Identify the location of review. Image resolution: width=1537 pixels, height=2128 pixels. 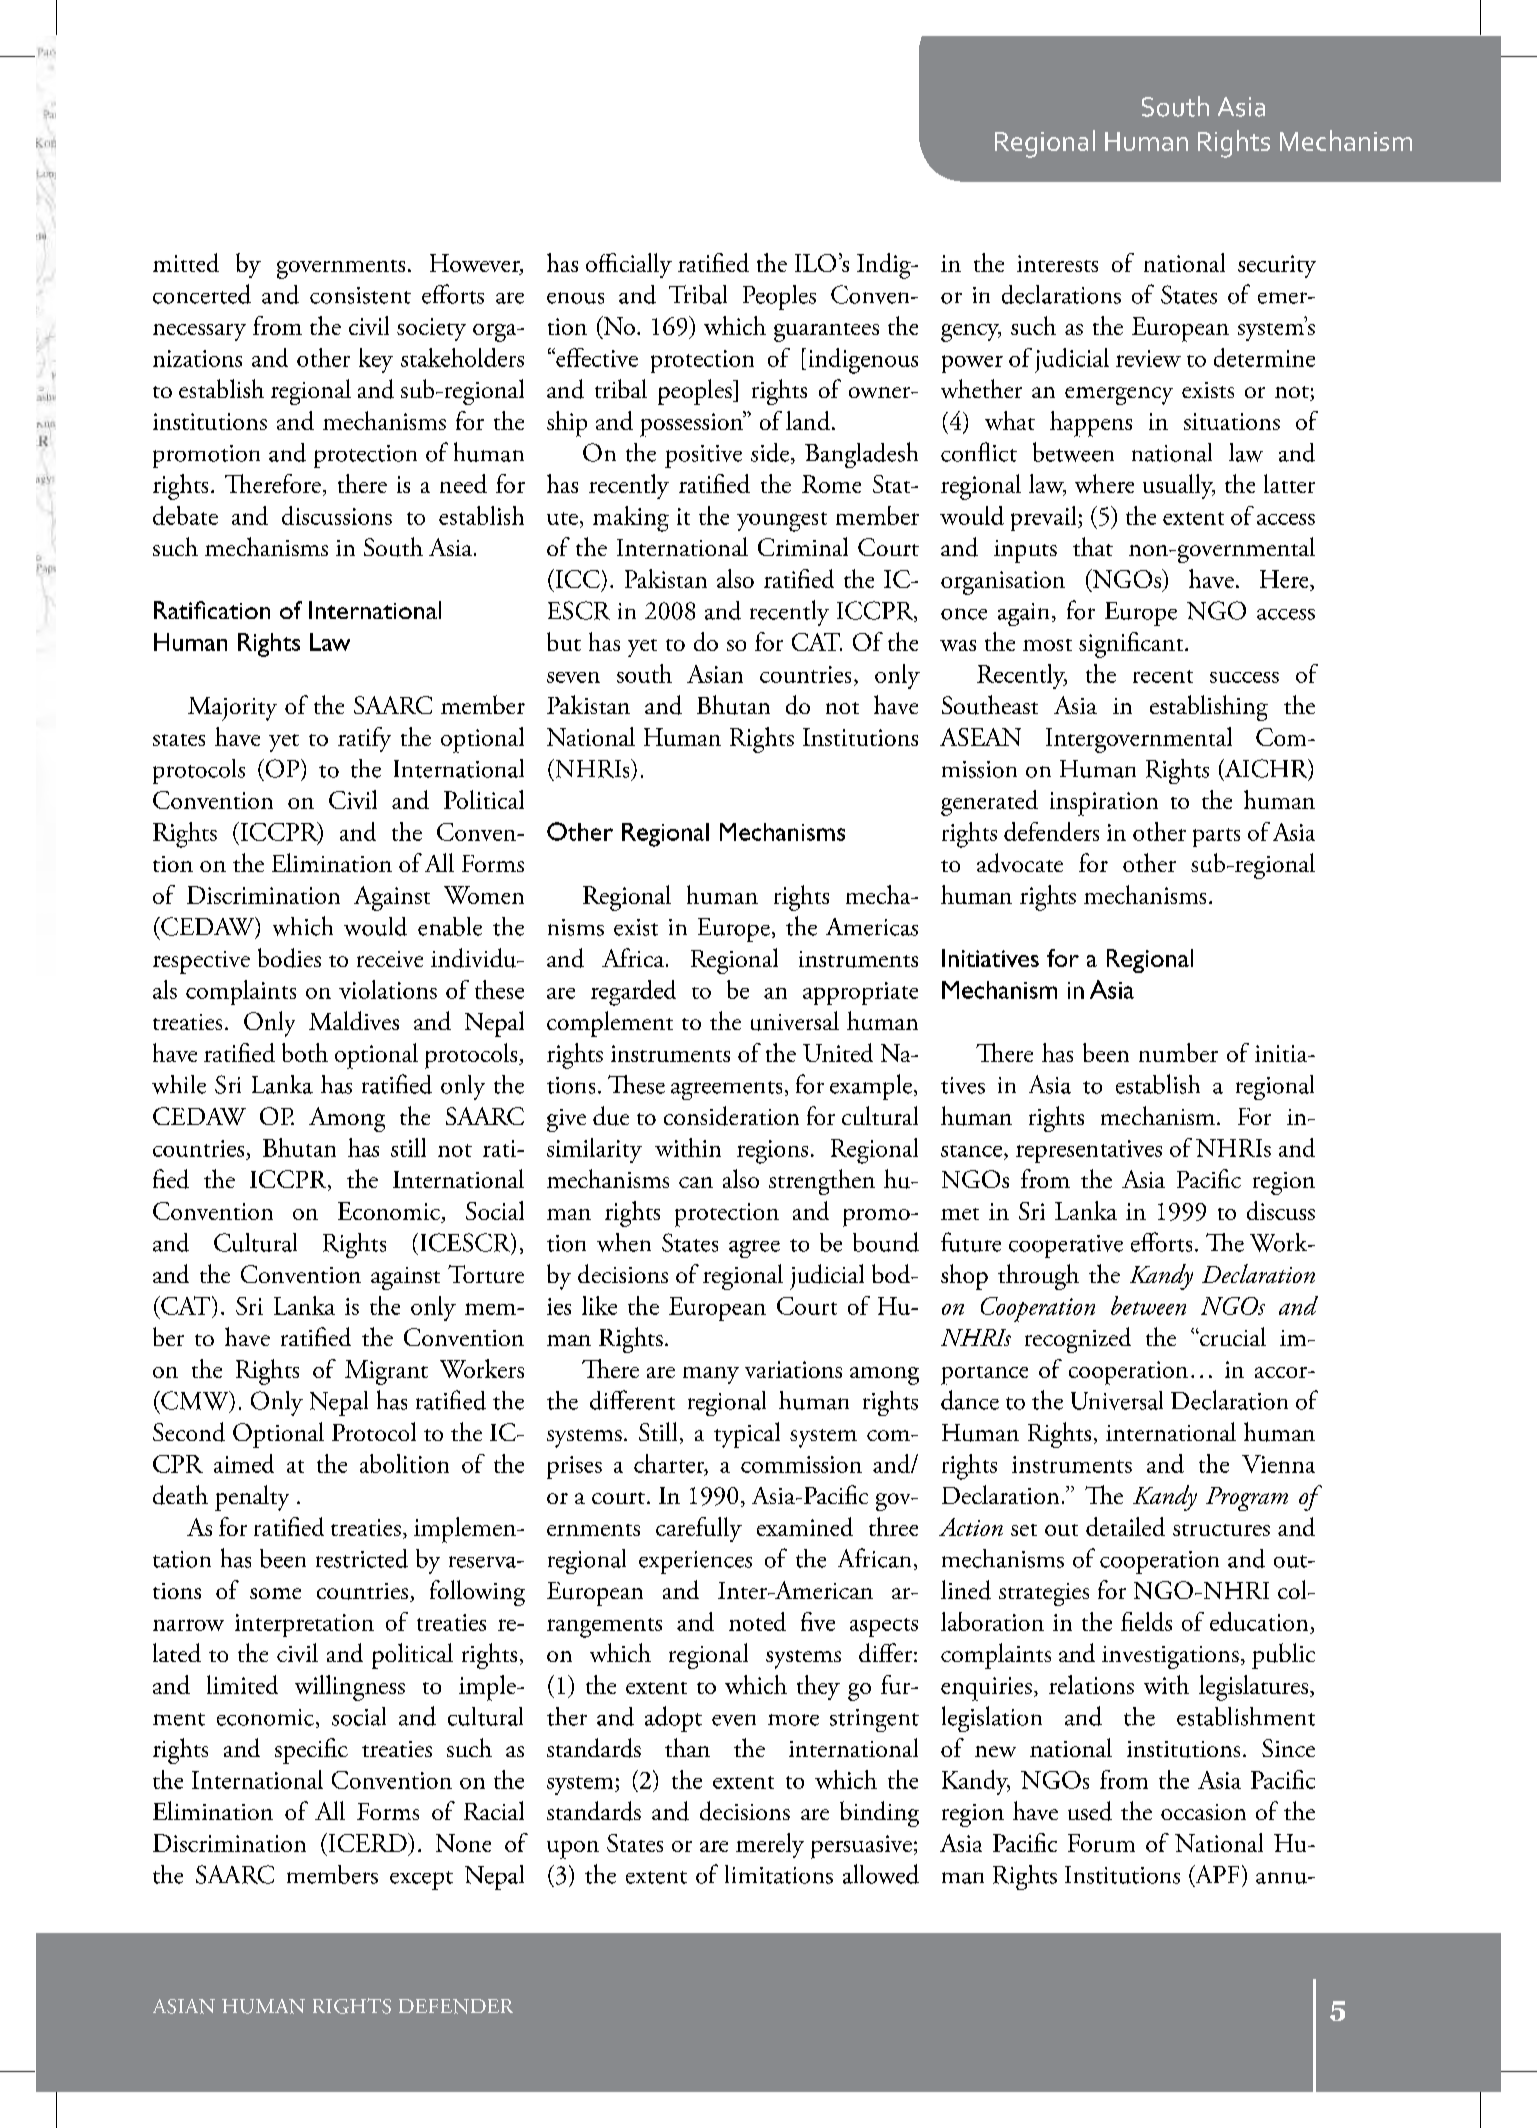
(1148, 358).
